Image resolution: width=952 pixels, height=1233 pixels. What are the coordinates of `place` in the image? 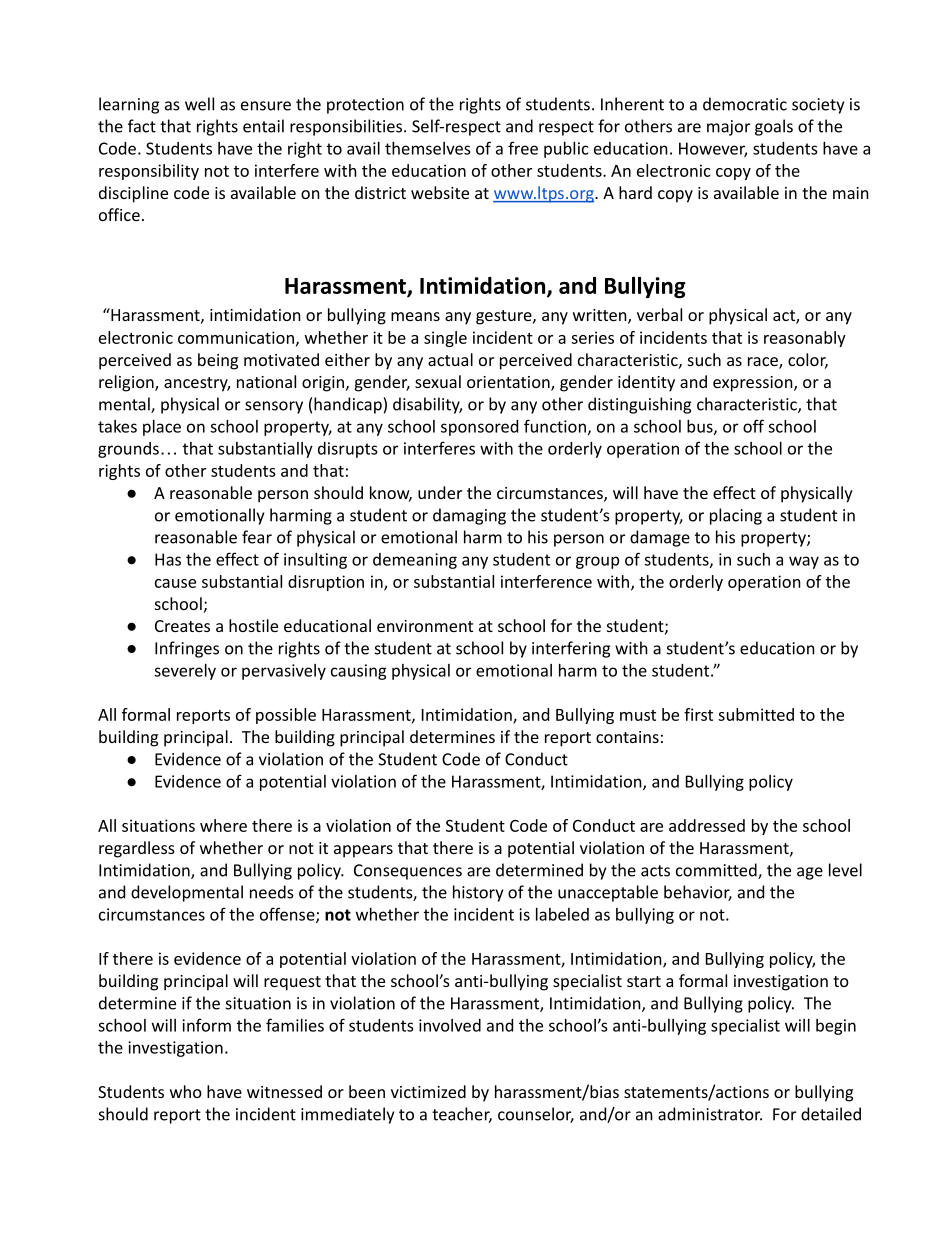 It's located at (162, 428).
